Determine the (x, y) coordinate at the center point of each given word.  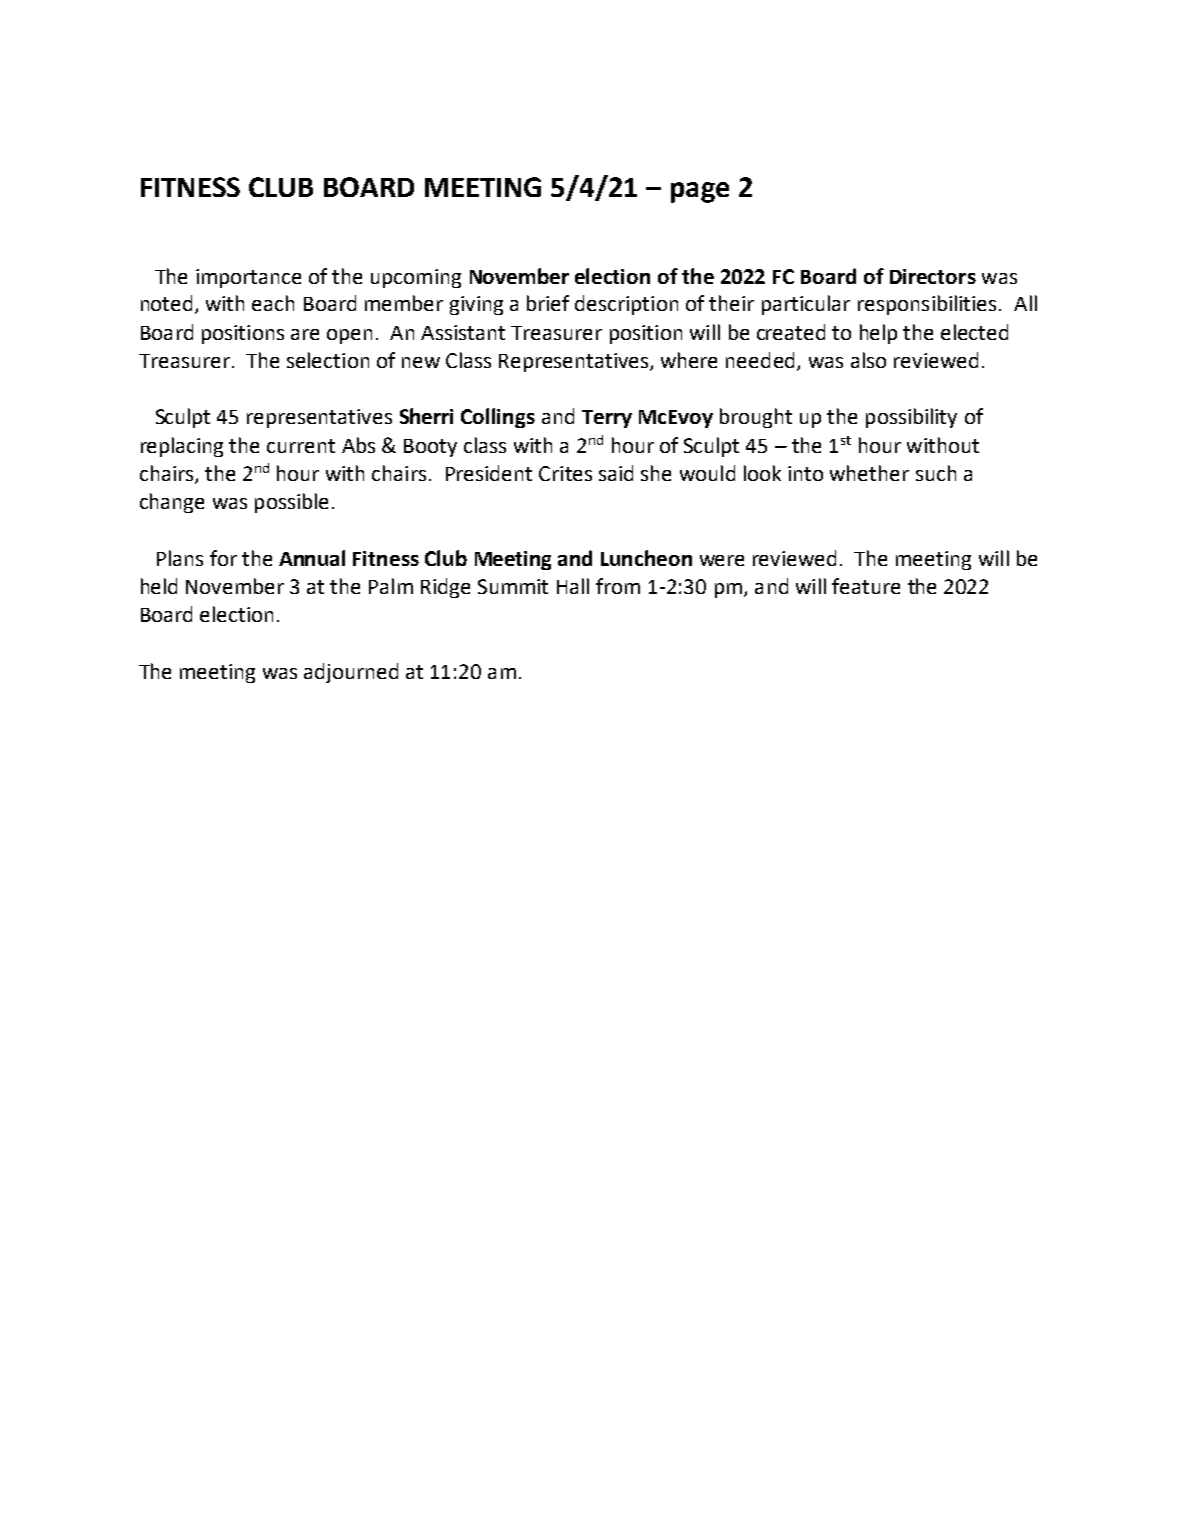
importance (248, 278)
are (305, 334)
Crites (565, 473)
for (223, 558)
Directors (933, 276)
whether (869, 473)
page (700, 192)
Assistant (463, 332)
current (301, 446)
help (878, 334)
